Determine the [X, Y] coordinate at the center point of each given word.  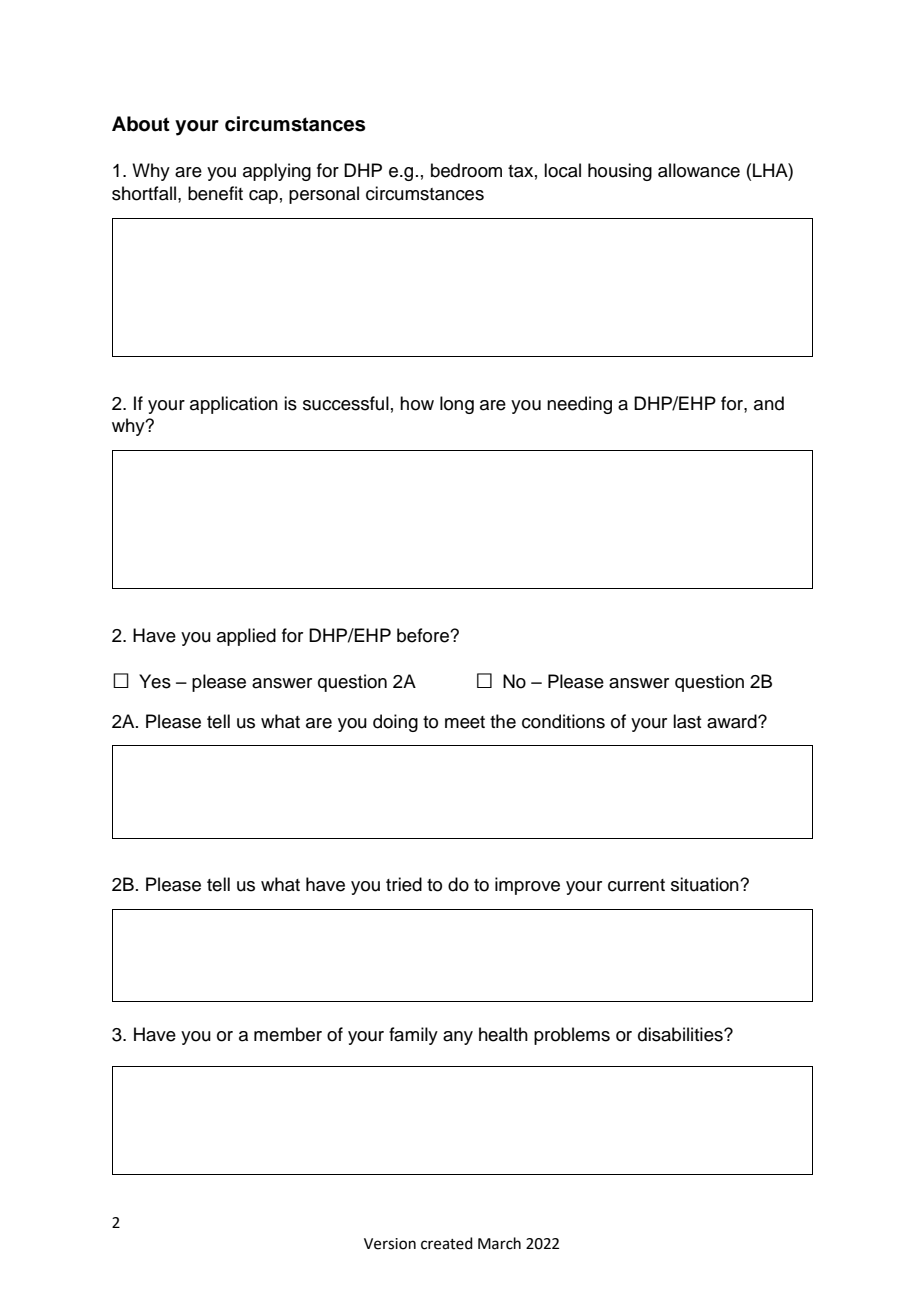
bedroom [466, 170]
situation [706, 884]
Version [390, 1244]
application [234, 405]
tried [404, 884]
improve [527, 886]
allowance [699, 170]
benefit [215, 193]
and [769, 403]
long [457, 405]
